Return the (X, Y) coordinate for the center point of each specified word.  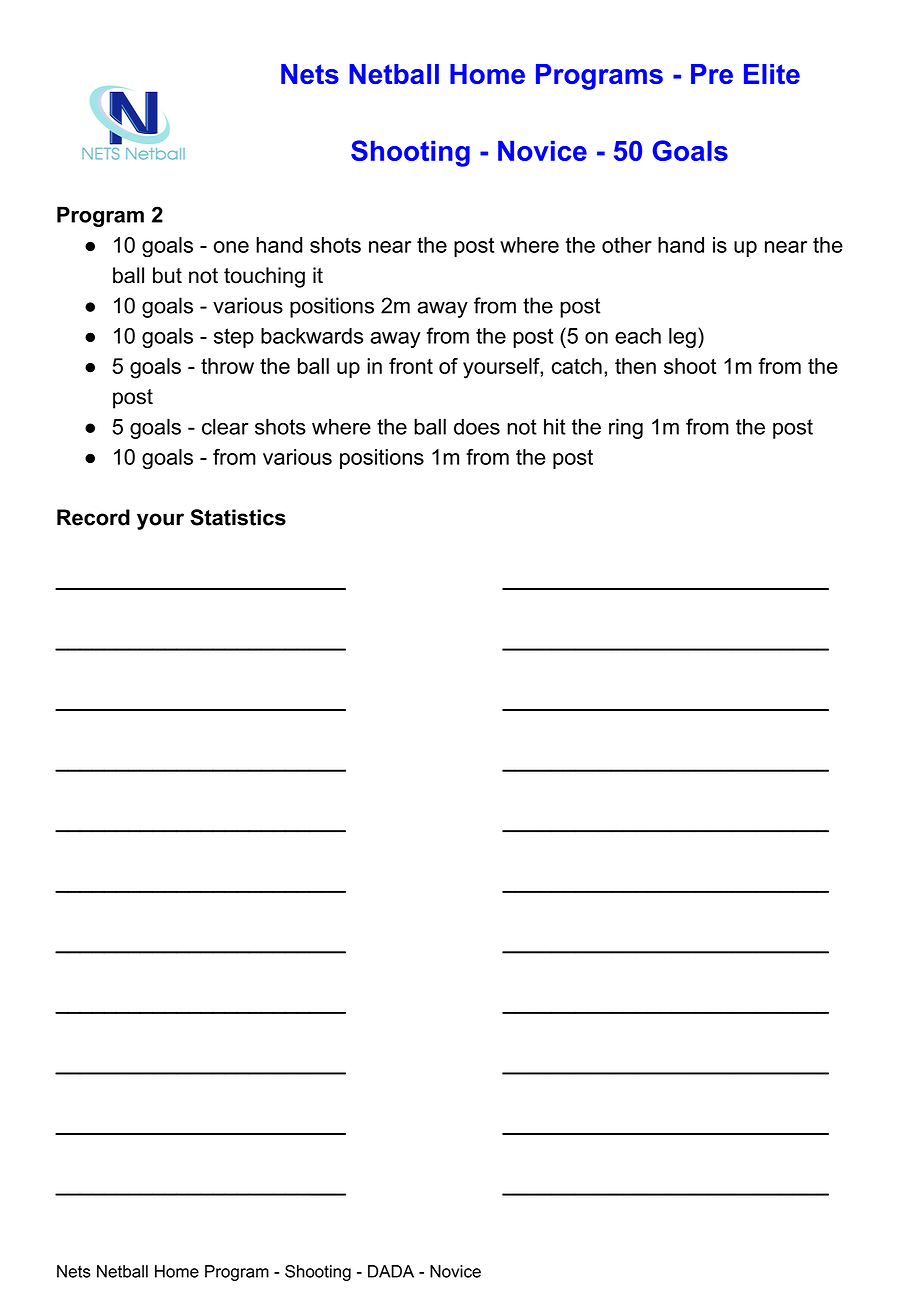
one (231, 247)
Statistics (238, 517)
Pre (712, 74)
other (627, 245)
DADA (391, 1271)
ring (626, 428)
